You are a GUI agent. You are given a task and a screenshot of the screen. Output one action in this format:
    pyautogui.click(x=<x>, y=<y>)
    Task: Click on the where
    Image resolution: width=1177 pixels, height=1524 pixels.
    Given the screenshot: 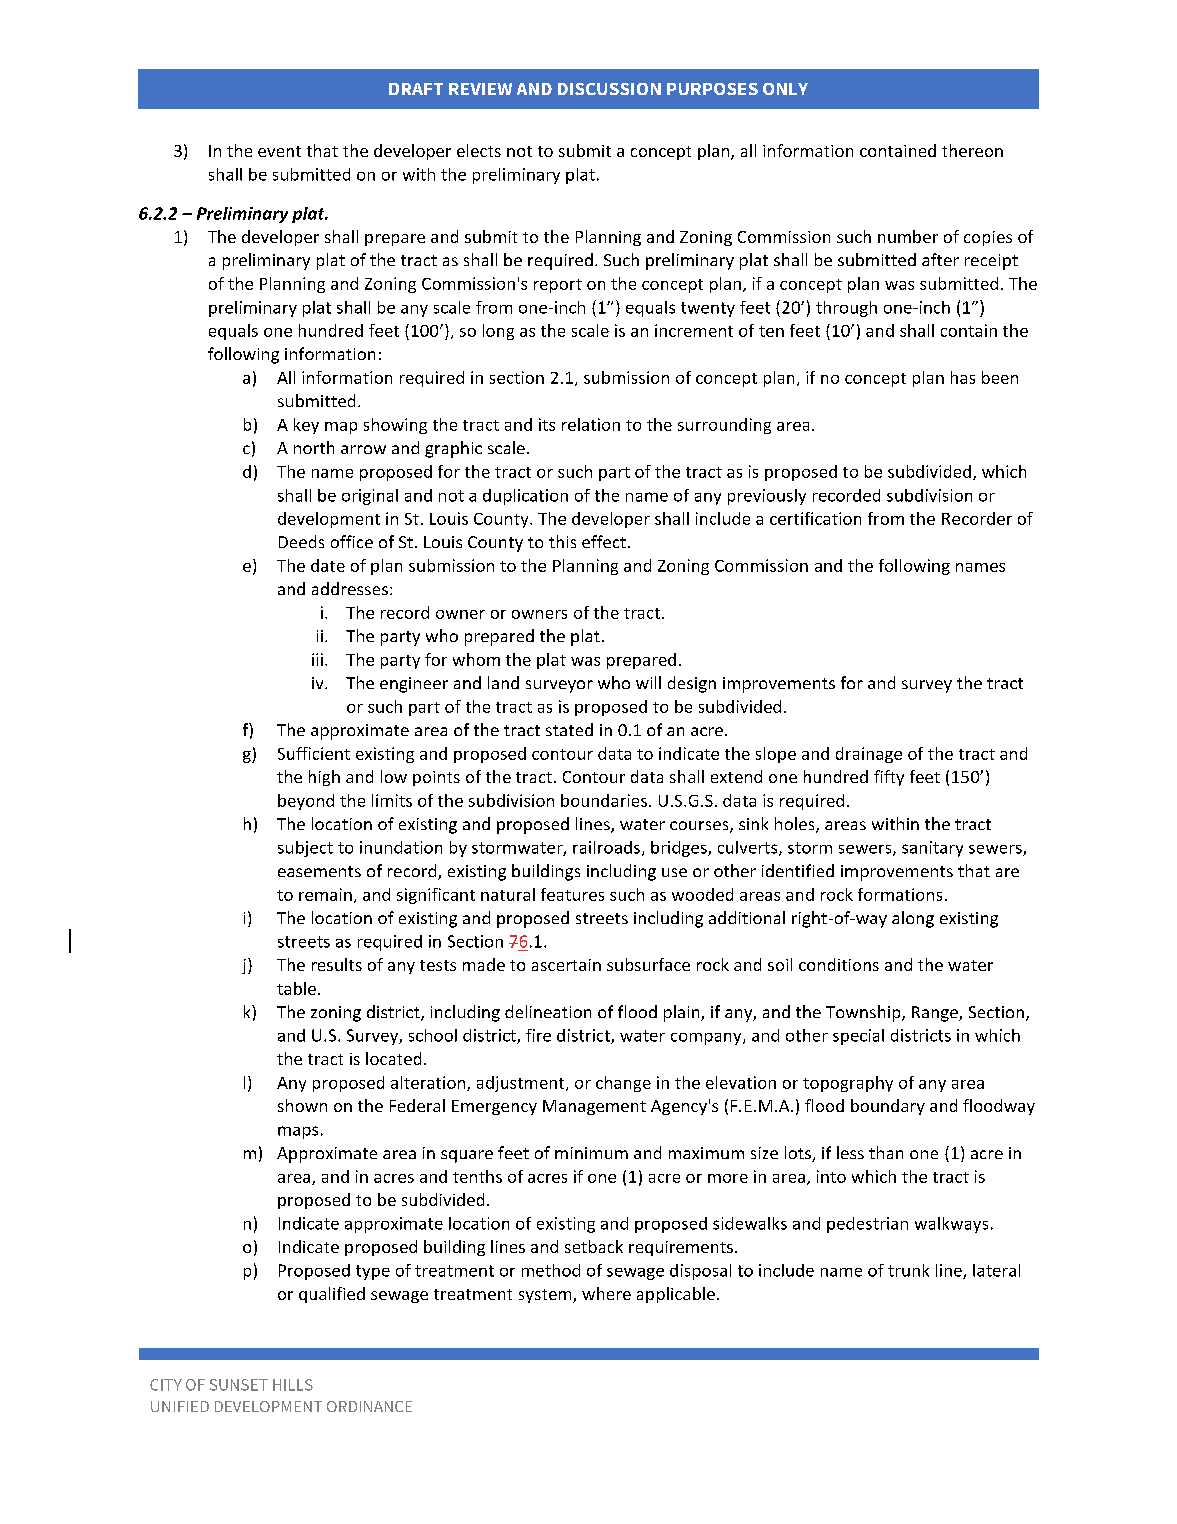 What is the action you would take?
    pyautogui.click(x=606, y=1293)
